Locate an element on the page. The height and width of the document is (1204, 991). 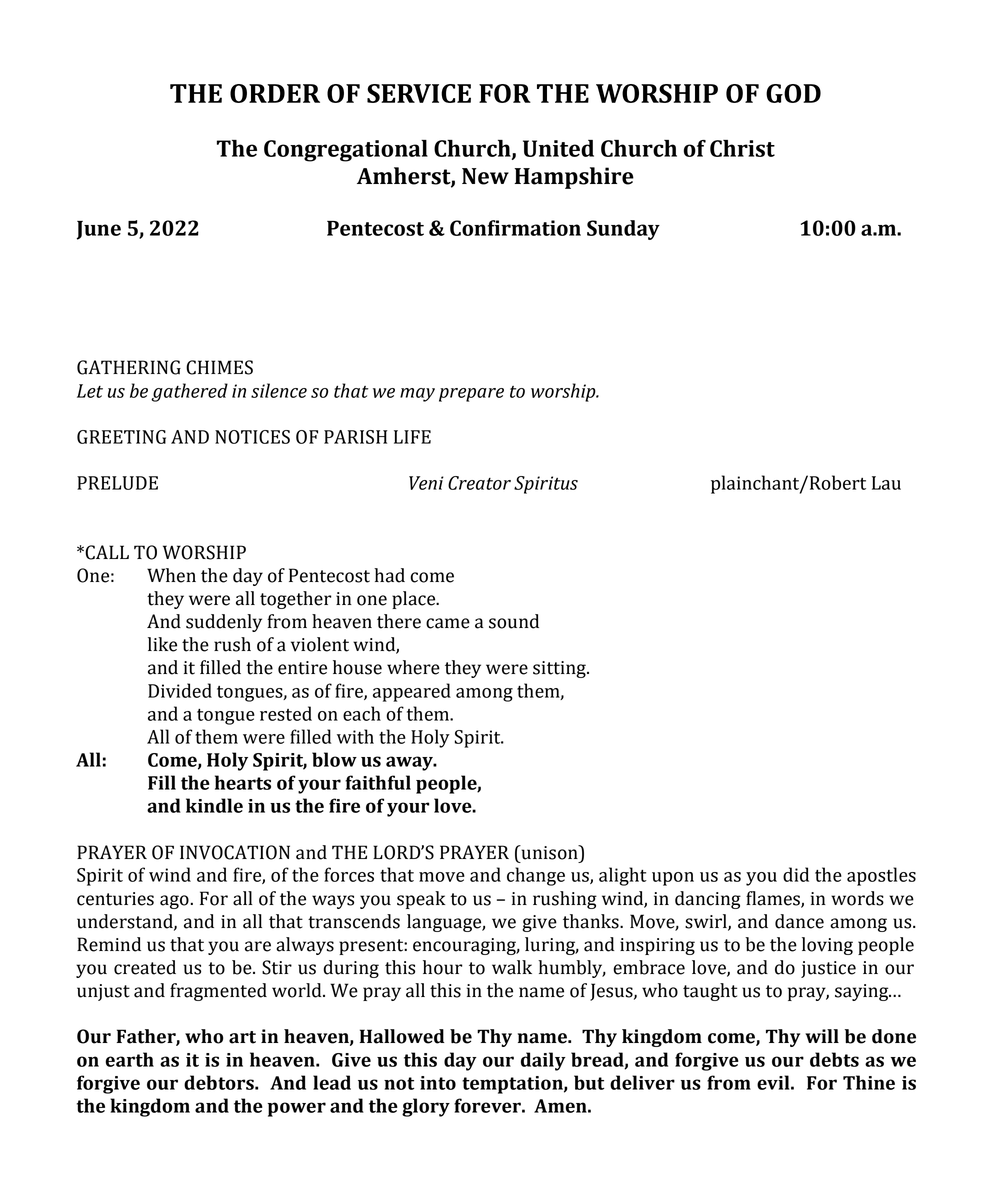
prepare is located at coordinates (471, 395).
